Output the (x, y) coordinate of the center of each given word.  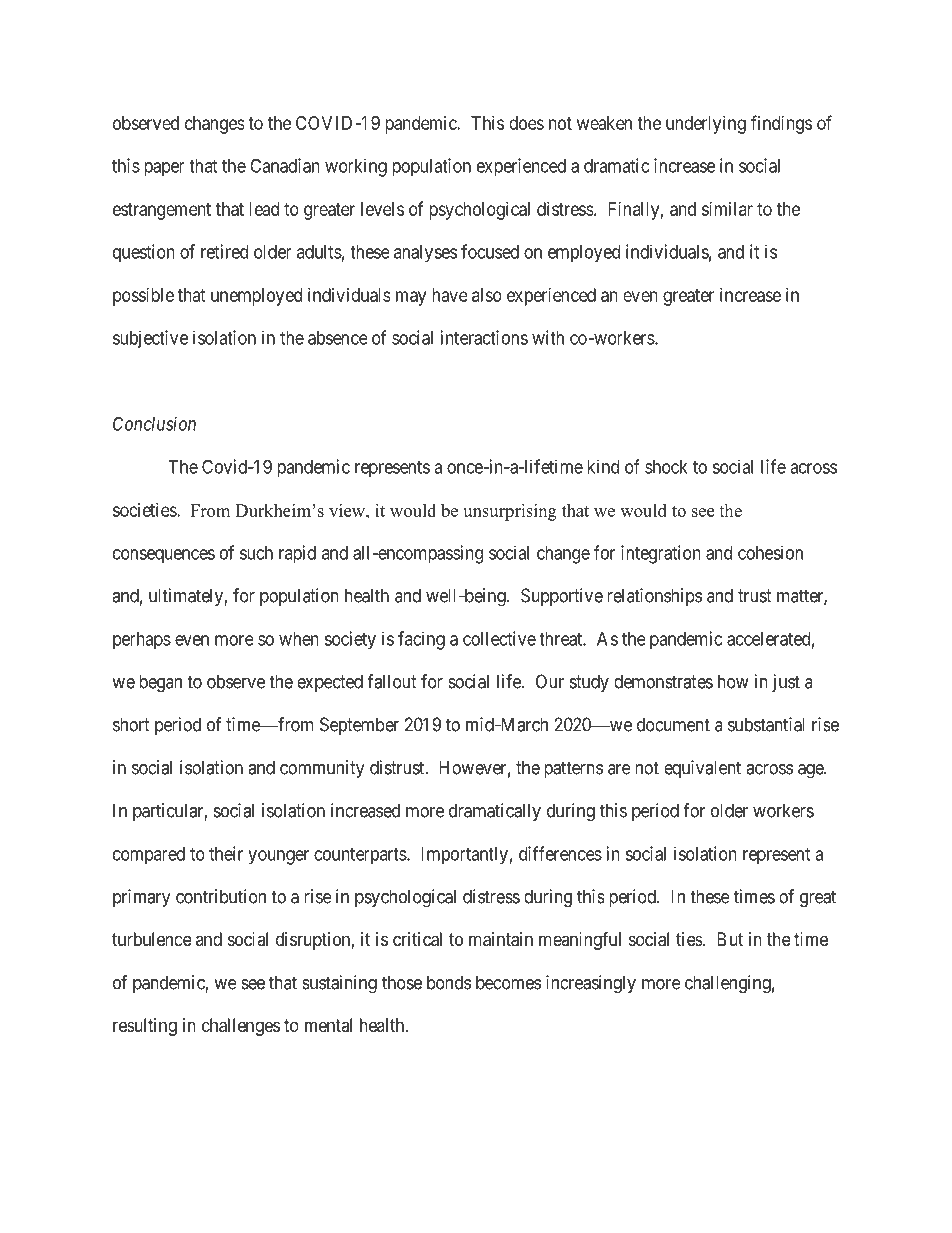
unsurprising (510, 512)
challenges (241, 1027)
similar (727, 209)
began (160, 683)
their (226, 853)
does (526, 123)
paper (164, 169)
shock (666, 467)
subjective (150, 339)
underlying (706, 125)
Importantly (464, 856)
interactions (484, 337)
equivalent (702, 769)
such (256, 553)
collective (499, 638)
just (786, 683)
